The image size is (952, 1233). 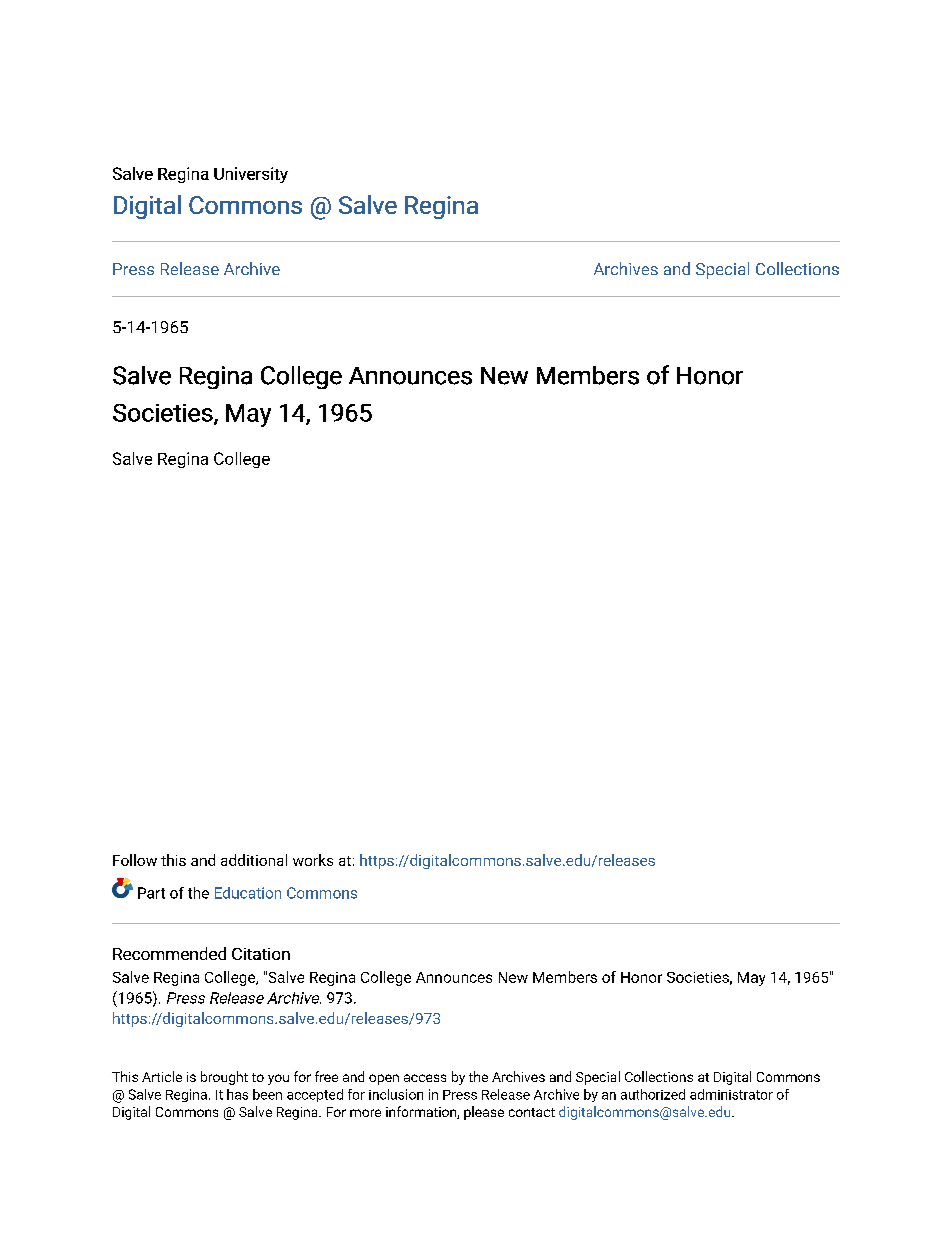 I want to click on Follow, so click(x=135, y=860).
